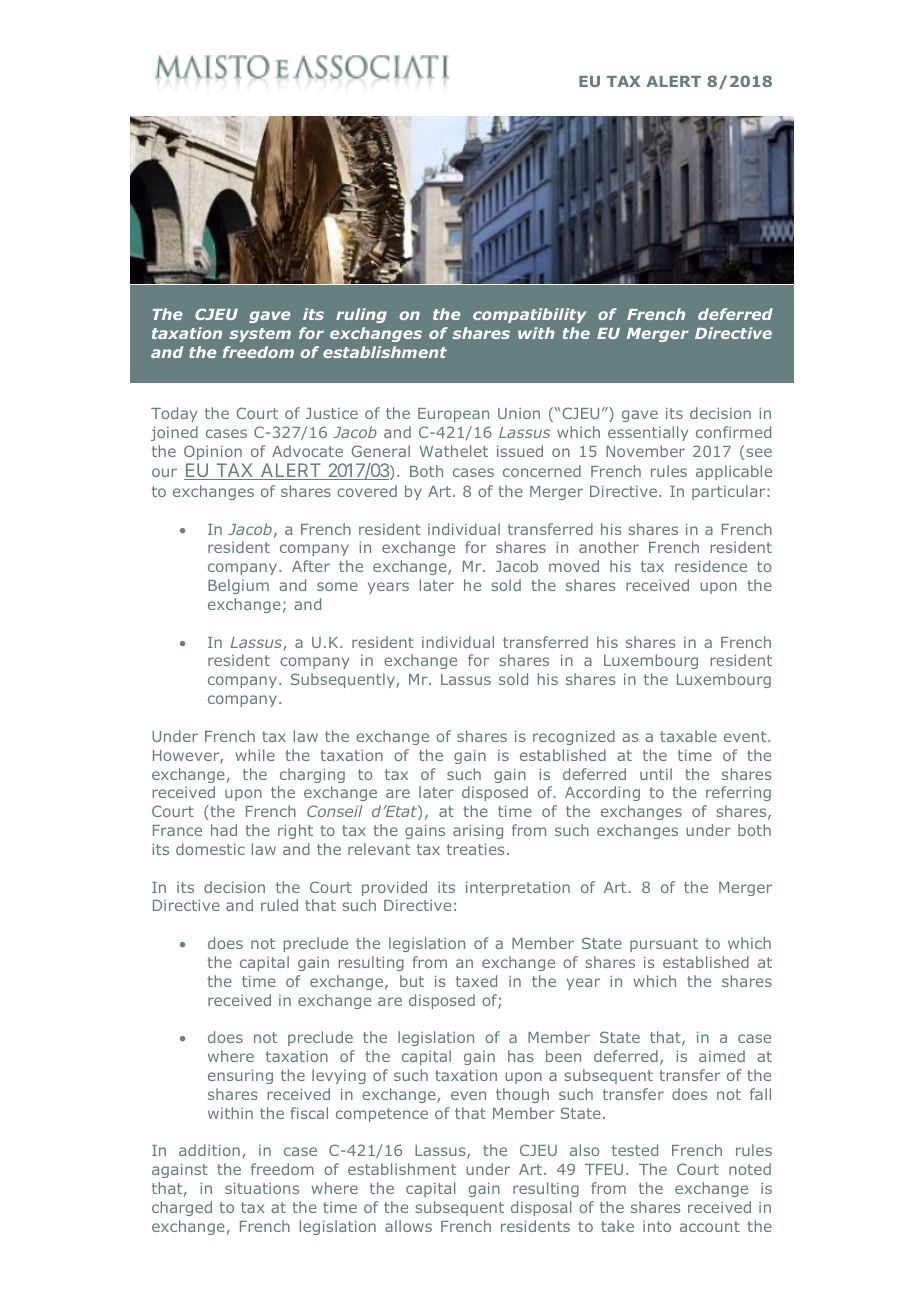  What do you see at coordinates (656, 774) in the document?
I see `until` at bounding box center [656, 774].
